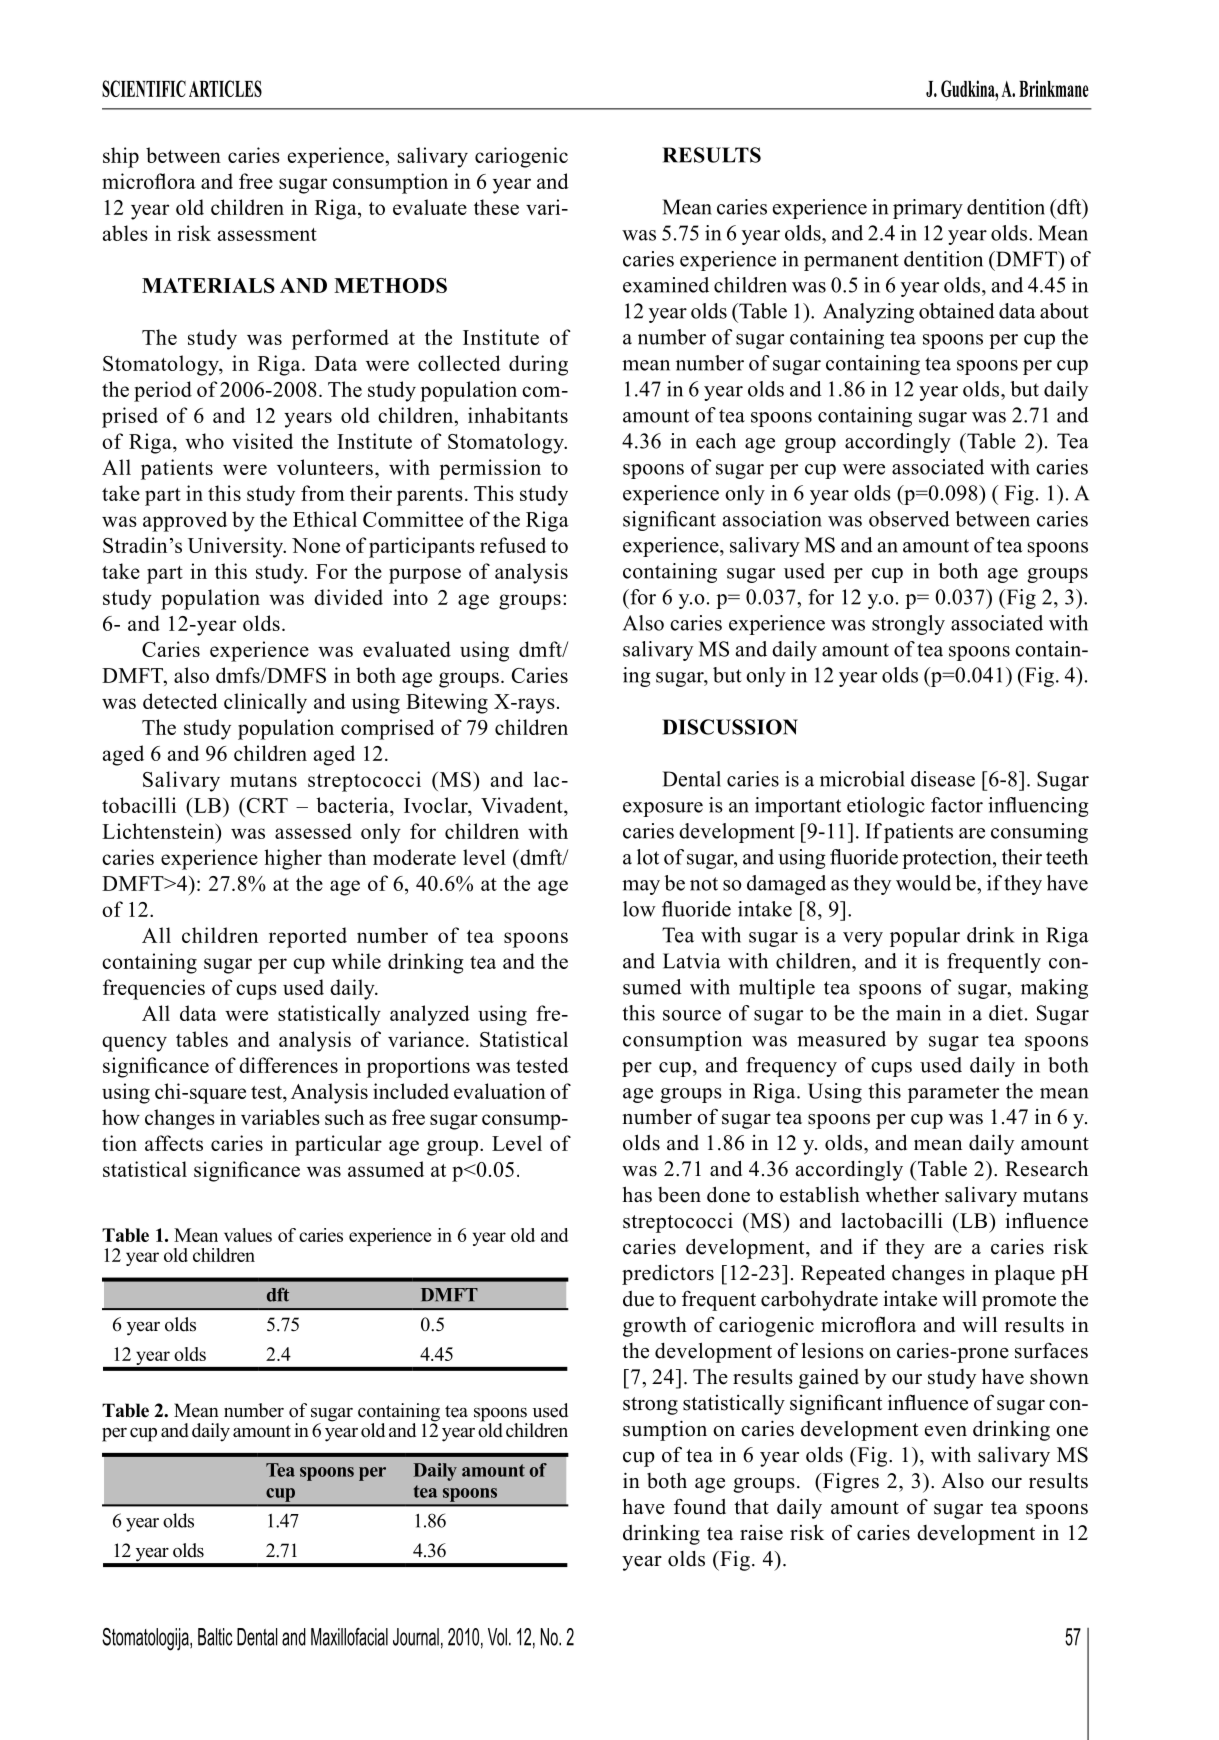 The width and height of the screenshot is (1219, 1740). Describe the element at coordinates (637, 1194) in the screenshot. I see `has` at that location.
